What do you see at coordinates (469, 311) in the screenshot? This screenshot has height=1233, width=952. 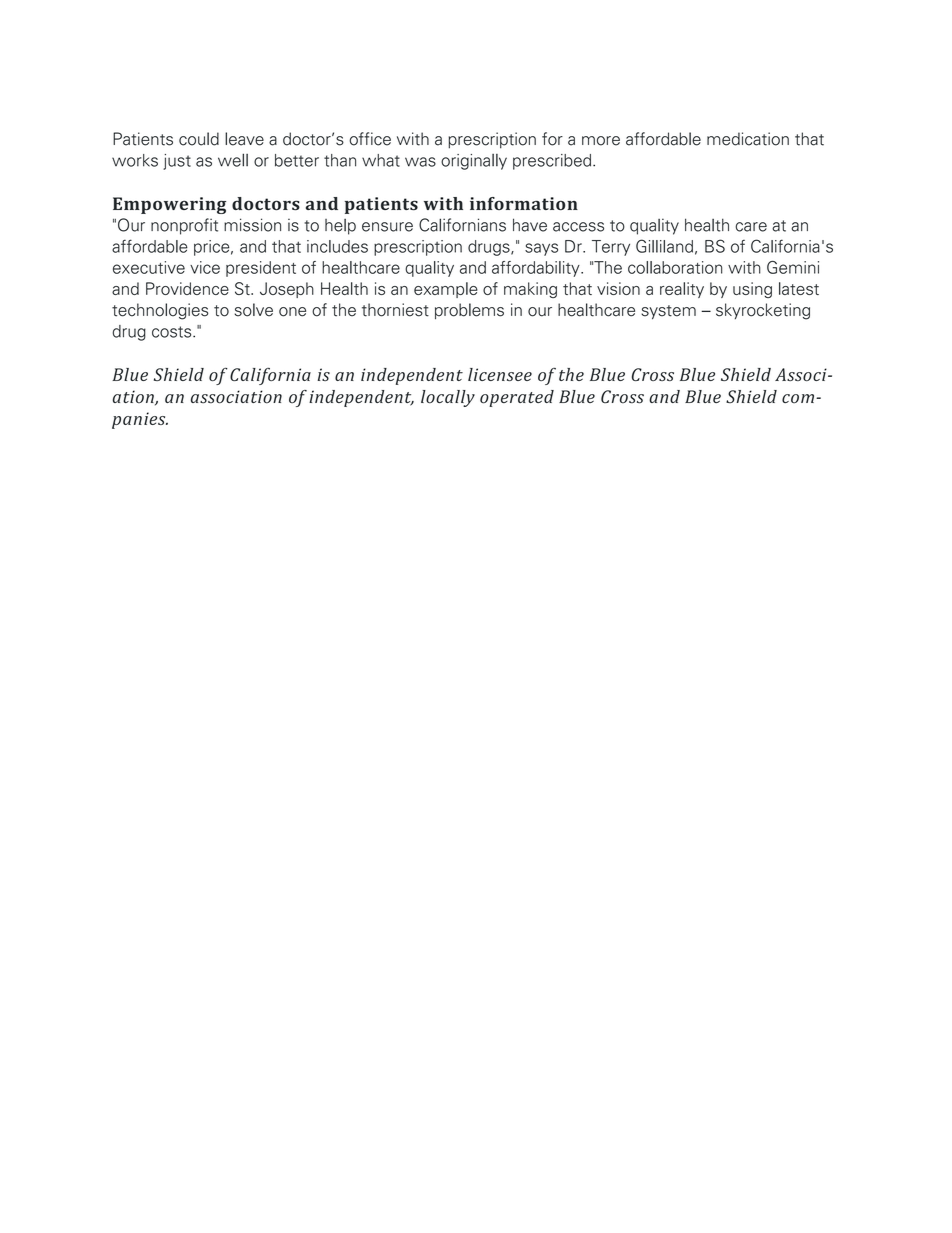 I see `problems` at bounding box center [469, 311].
